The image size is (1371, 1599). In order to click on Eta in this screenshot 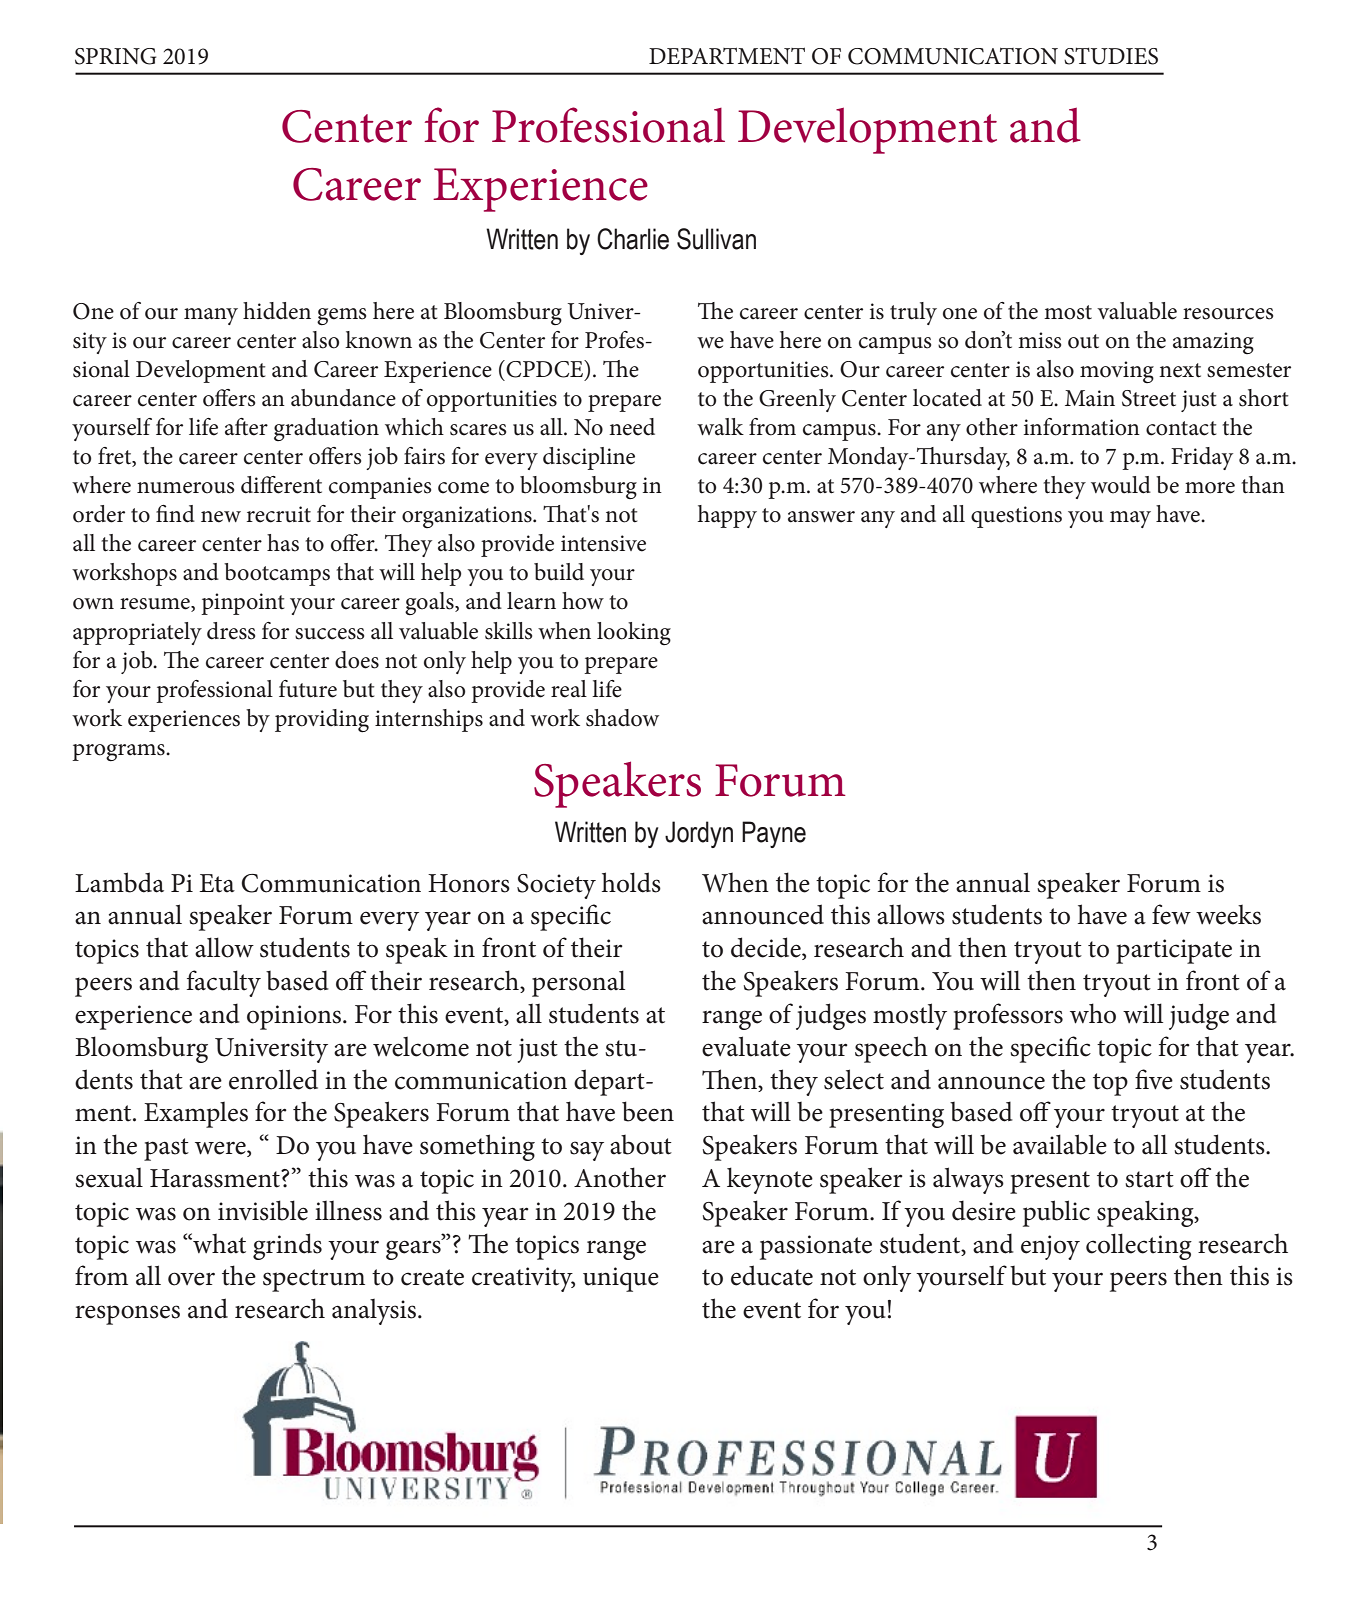, I will do `click(217, 883)`.
